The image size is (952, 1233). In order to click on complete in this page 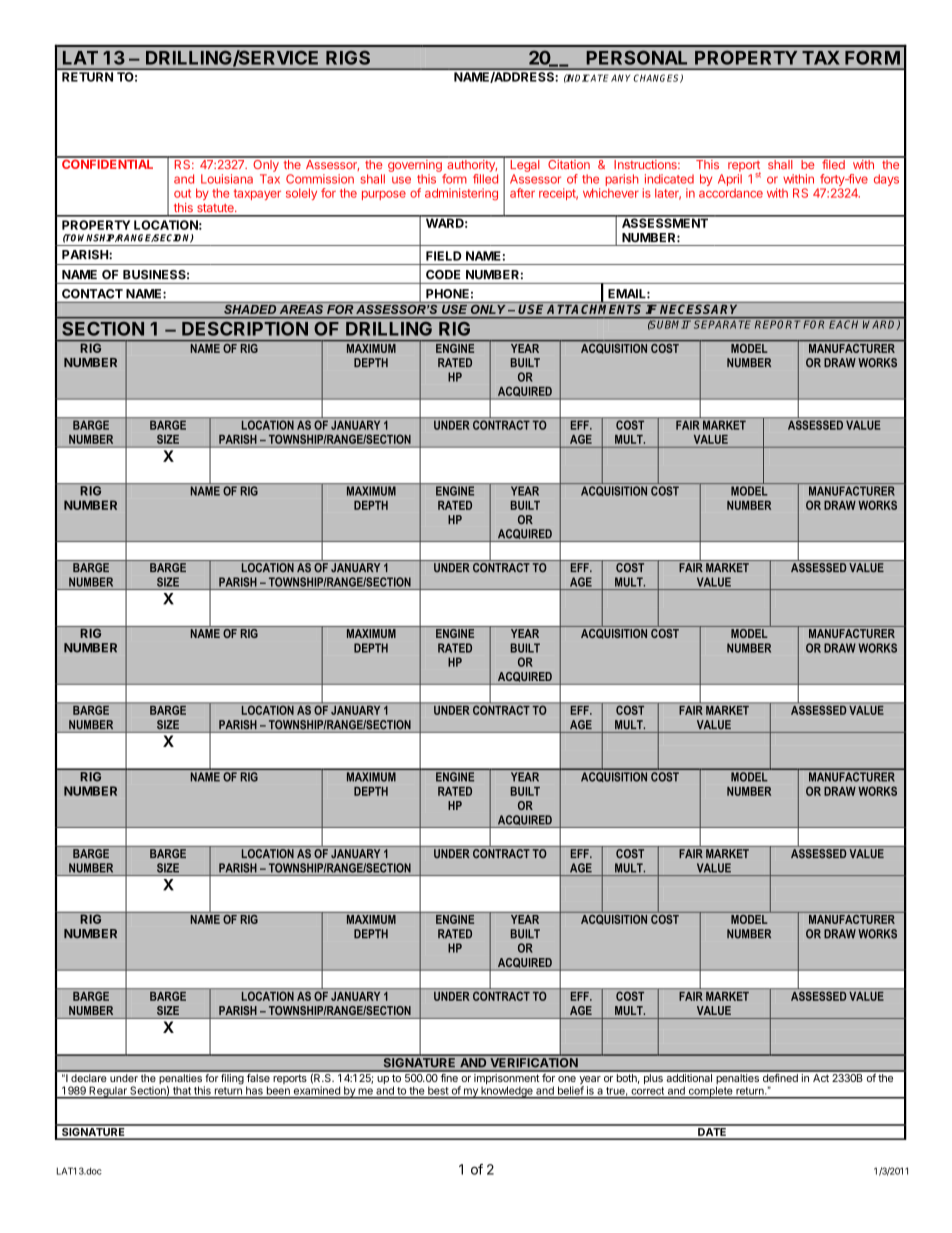, I will do `click(710, 1092)`.
